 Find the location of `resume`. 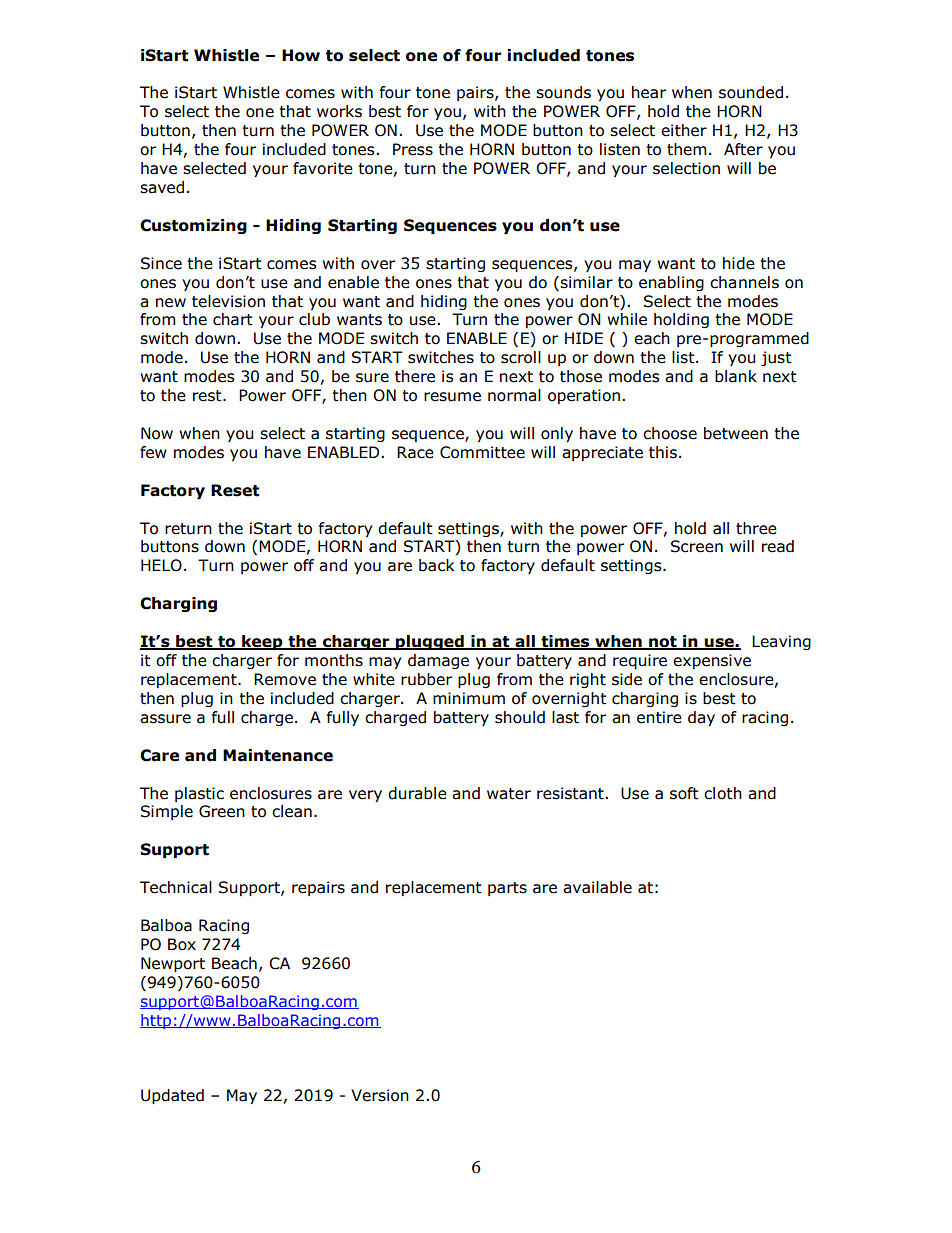

resume is located at coordinates (452, 397).
